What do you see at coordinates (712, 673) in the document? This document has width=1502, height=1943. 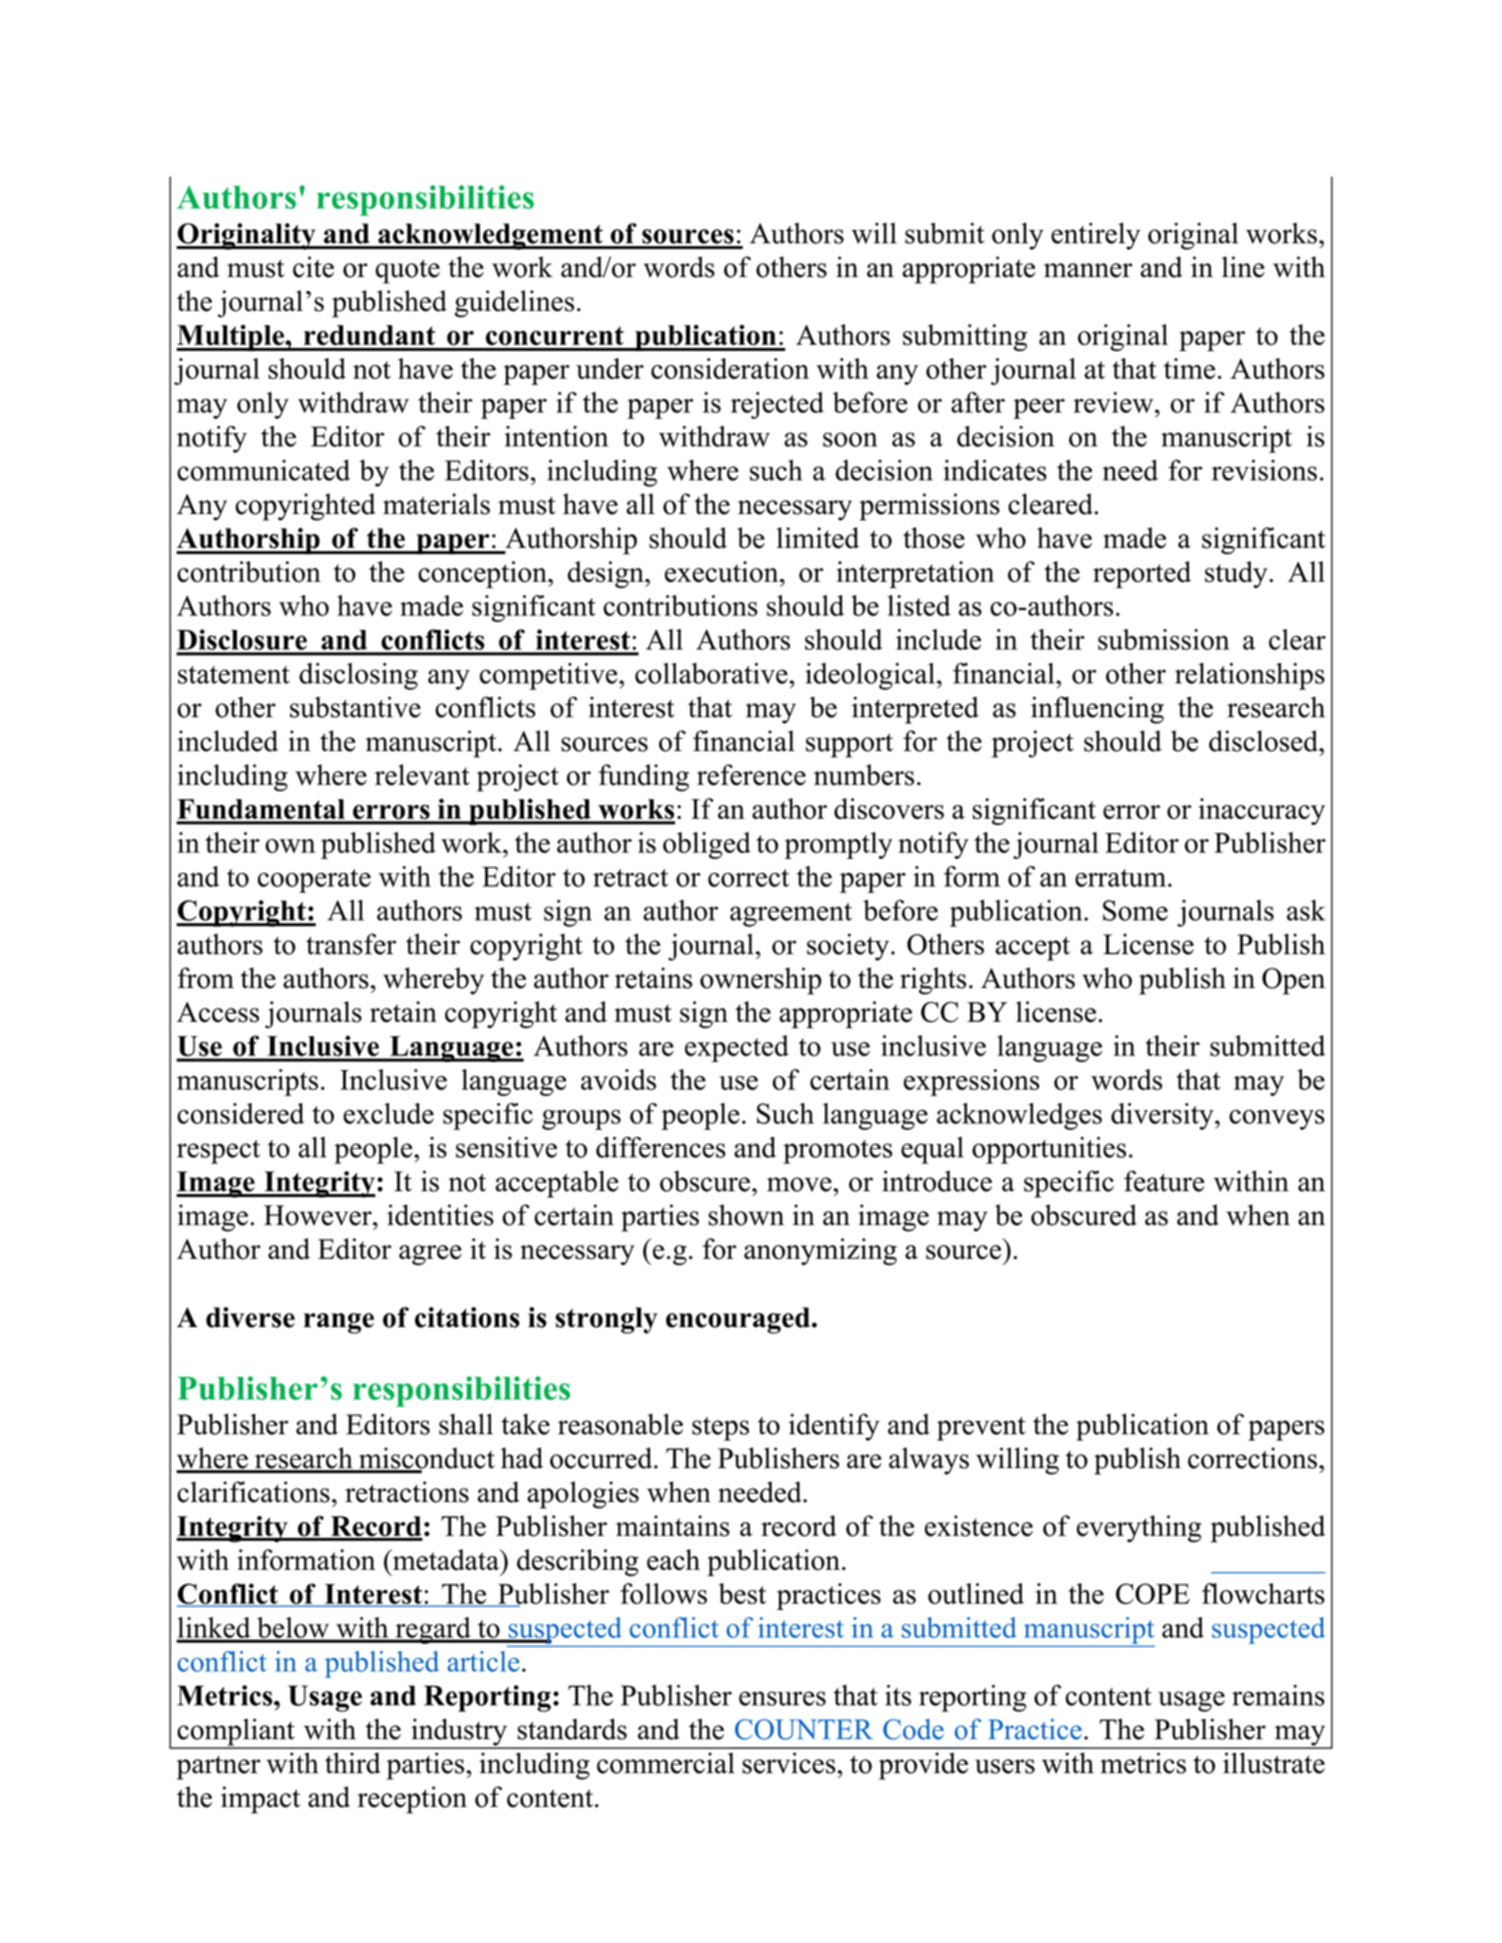 I see `collaborative` at bounding box center [712, 673].
